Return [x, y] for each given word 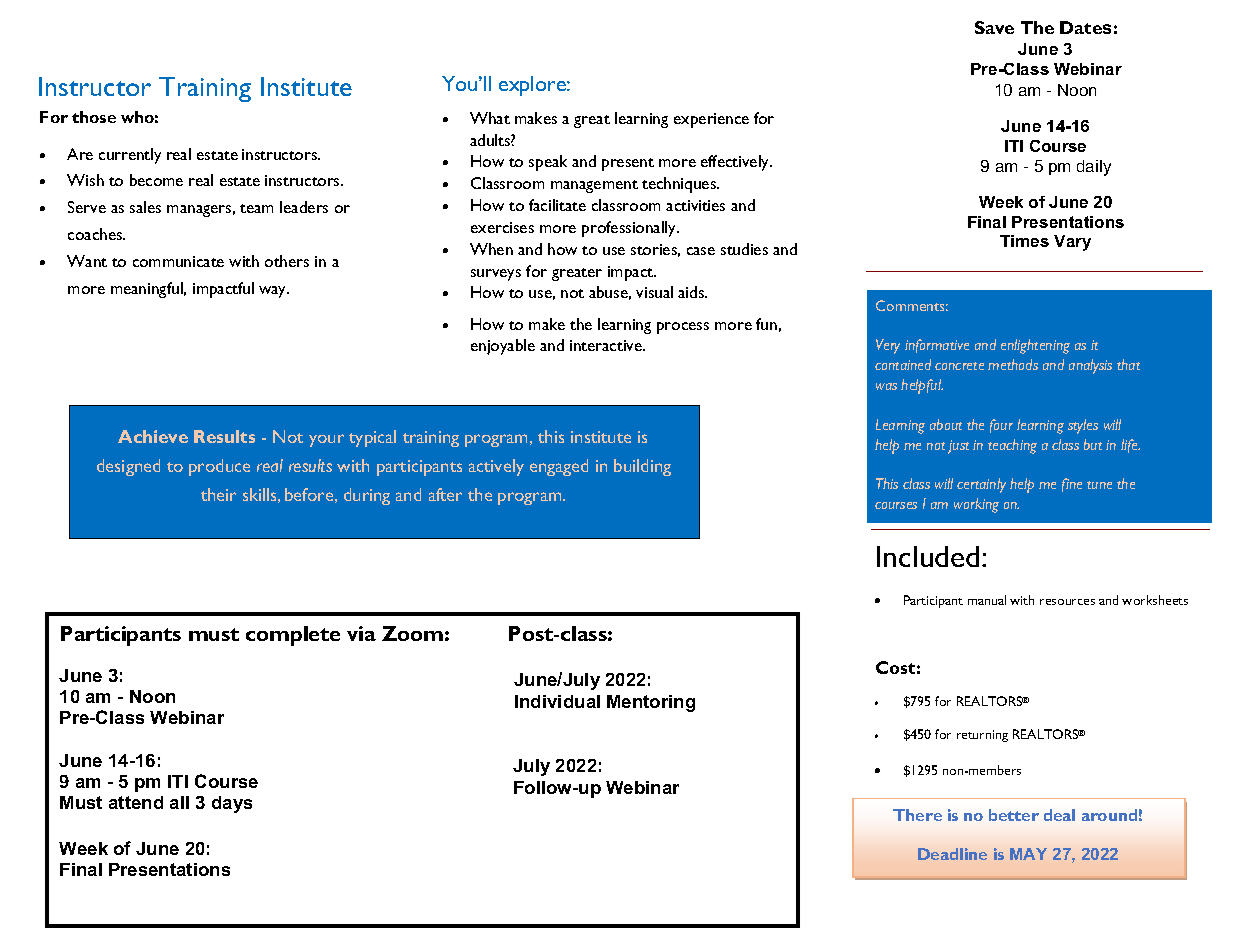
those [94, 117]
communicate [178, 261]
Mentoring [651, 703]
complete [293, 636]
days [232, 804]
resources [1067, 602]
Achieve [153, 436]
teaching [1012, 446]
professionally [630, 229]
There [917, 815]
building [642, 467]
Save [994, 27]
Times [1024, 241]
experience [711, 120]
